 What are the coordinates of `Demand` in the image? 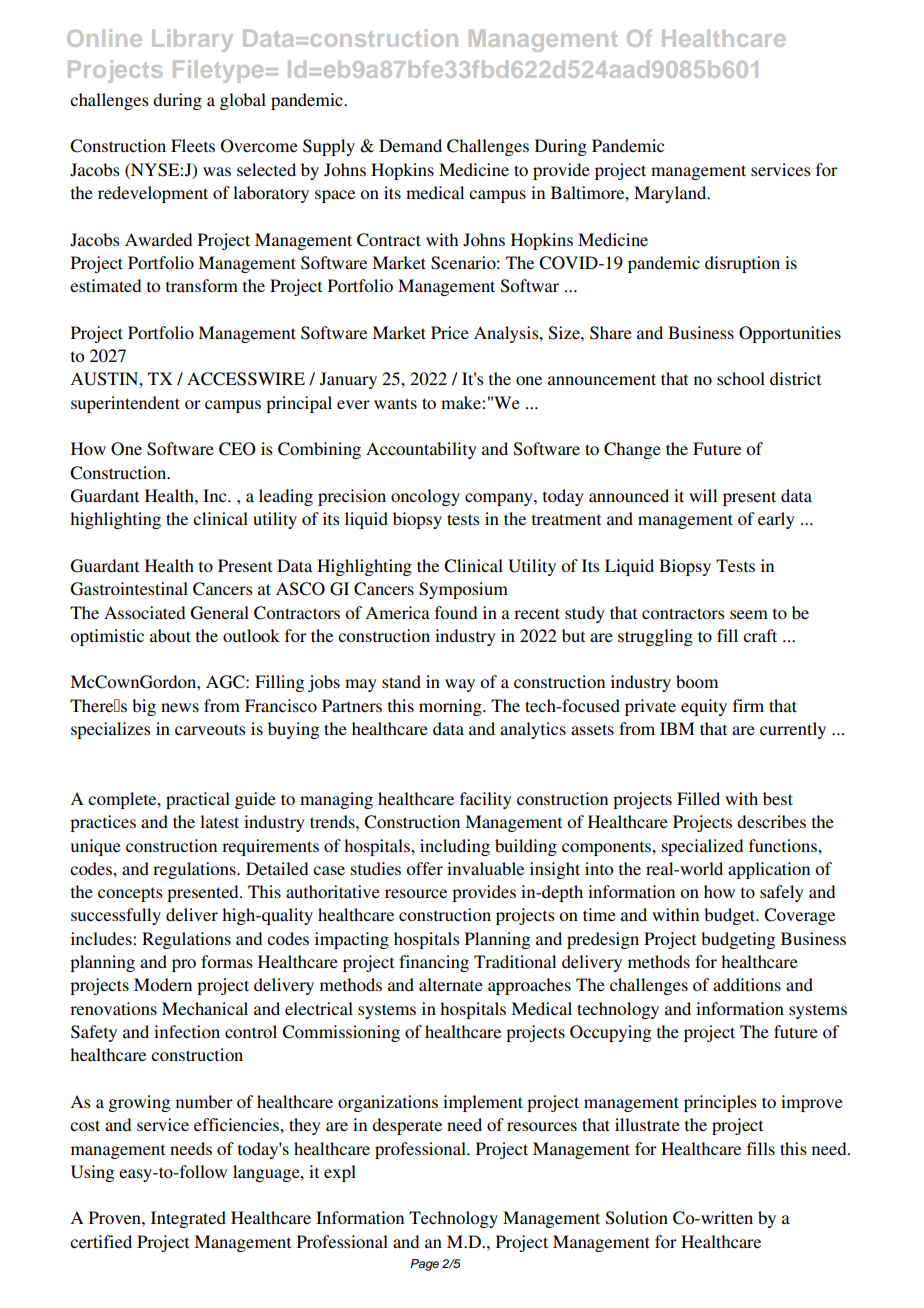 It's located at (410, 145).
